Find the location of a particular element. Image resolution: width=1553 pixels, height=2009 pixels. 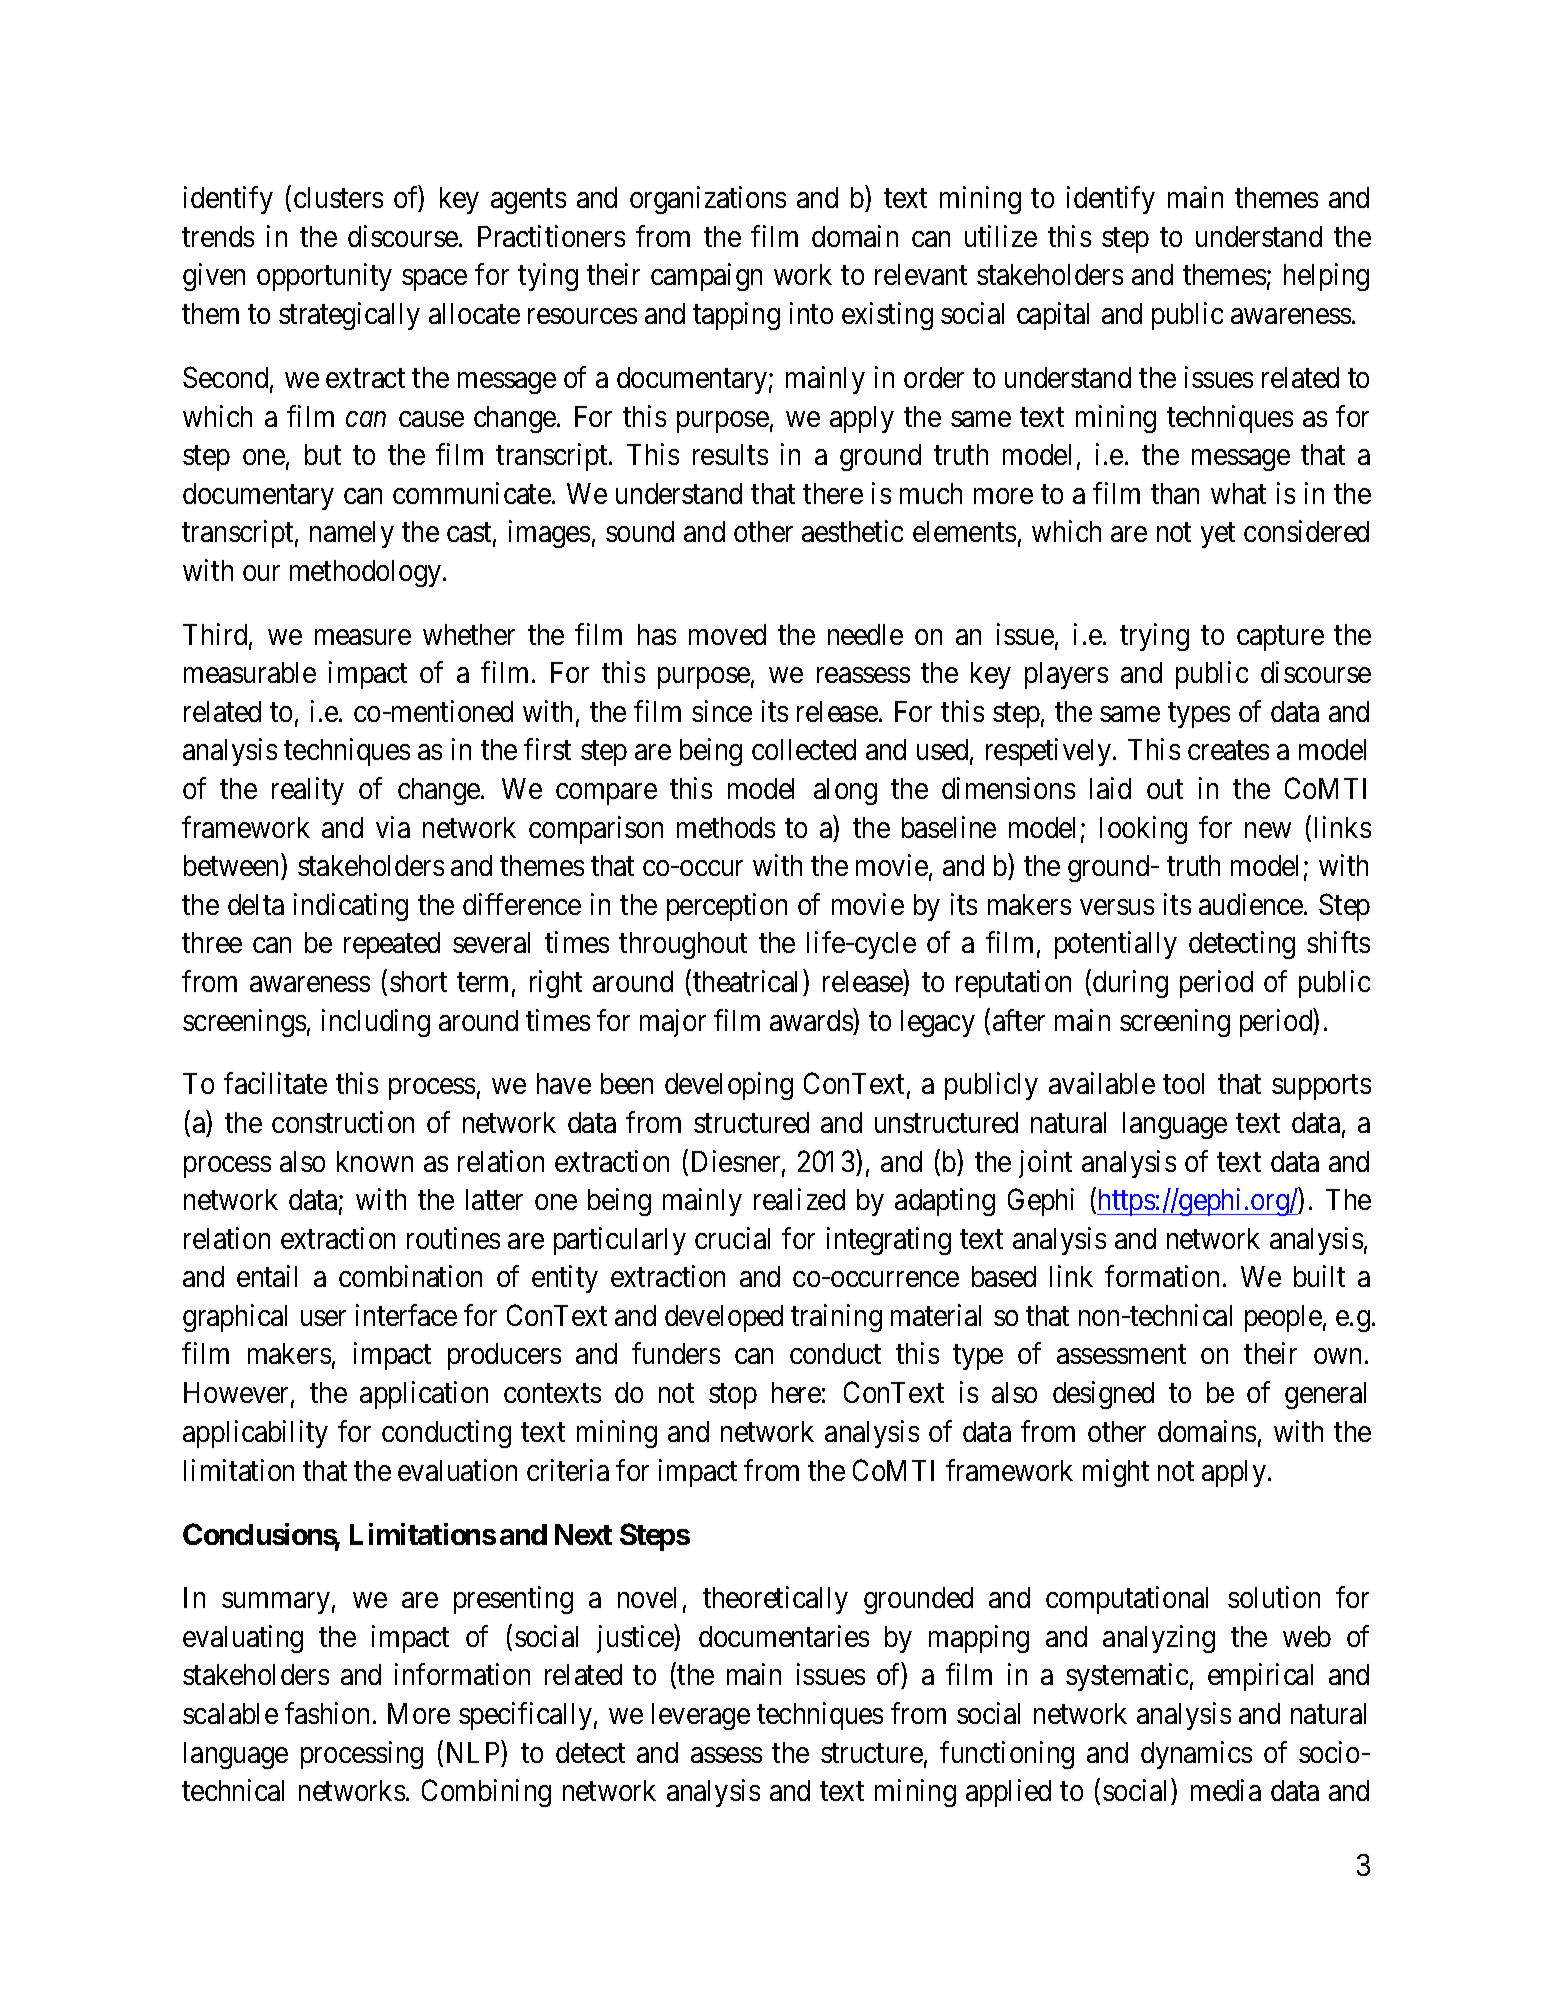

moved is located at coordinates (727, 634).
